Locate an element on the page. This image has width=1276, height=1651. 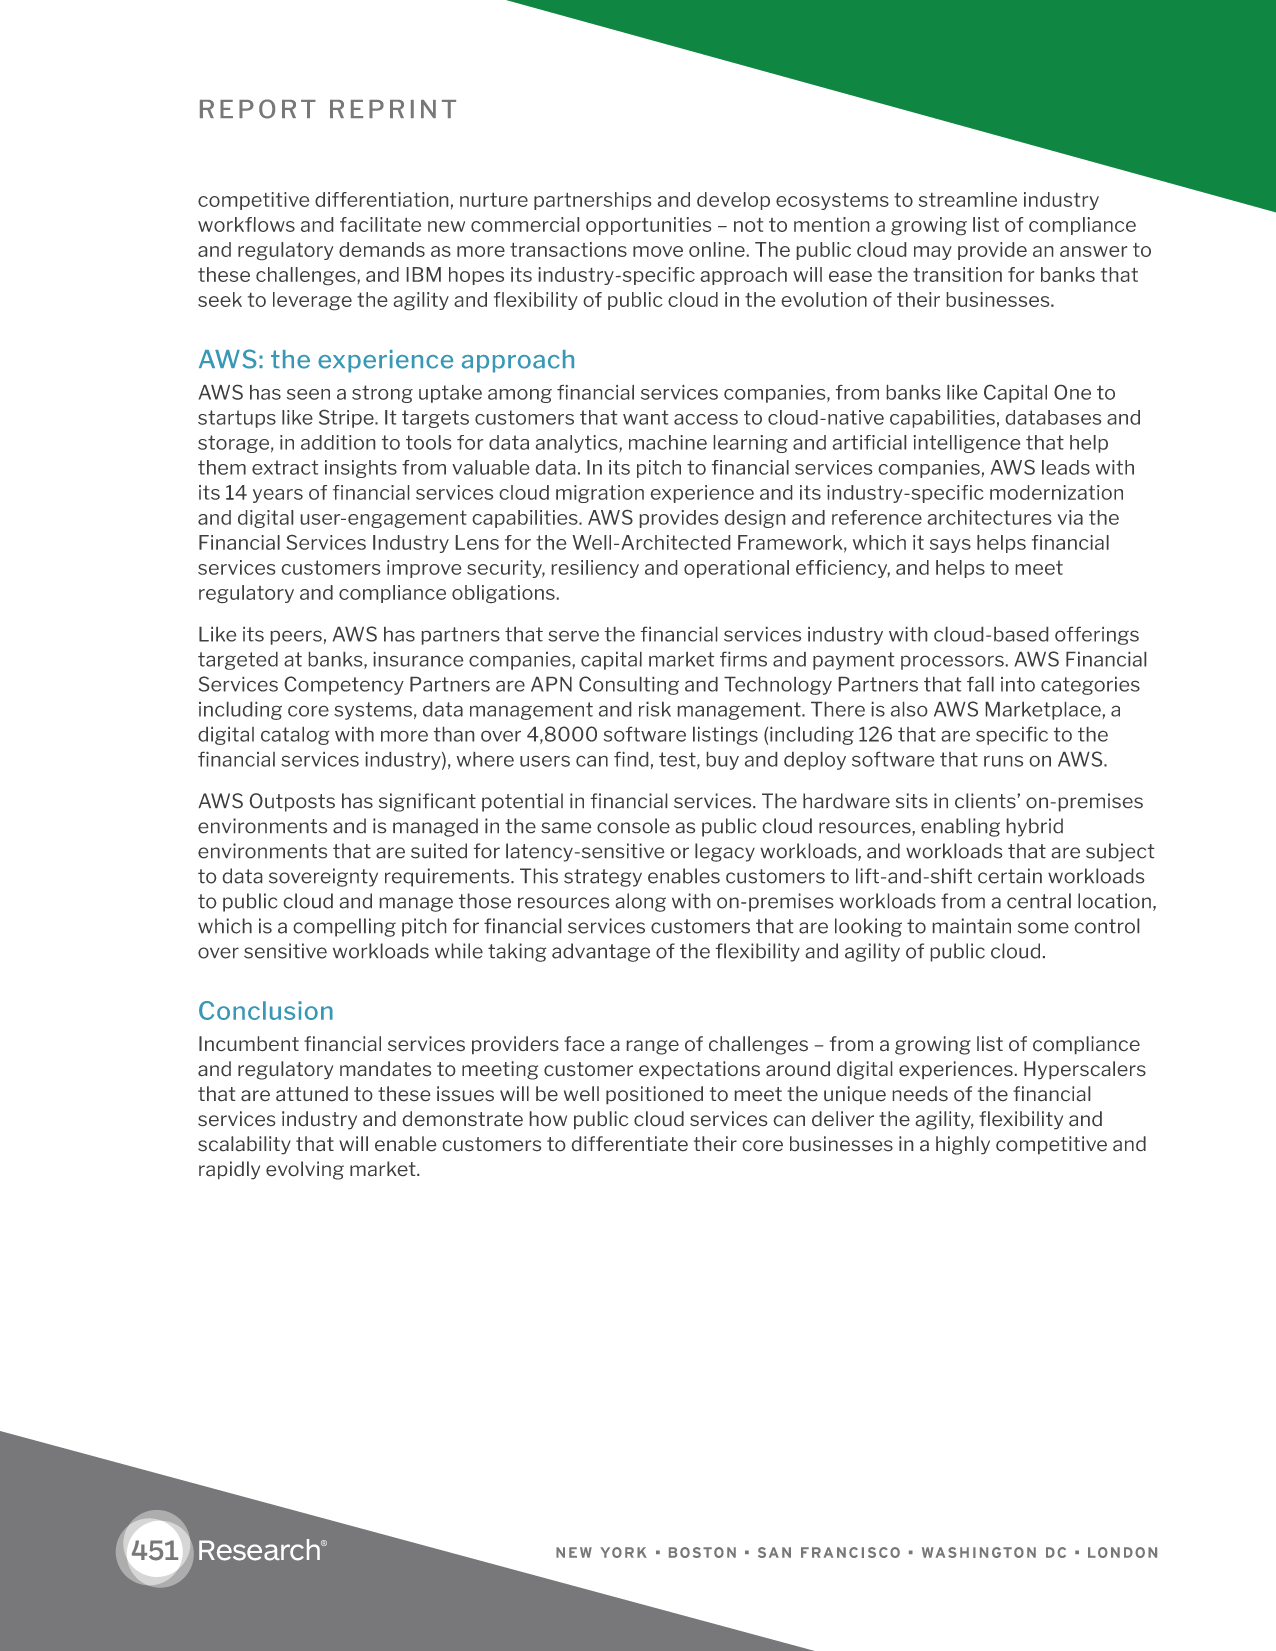
catalog is located at coordinates (295, 736).
